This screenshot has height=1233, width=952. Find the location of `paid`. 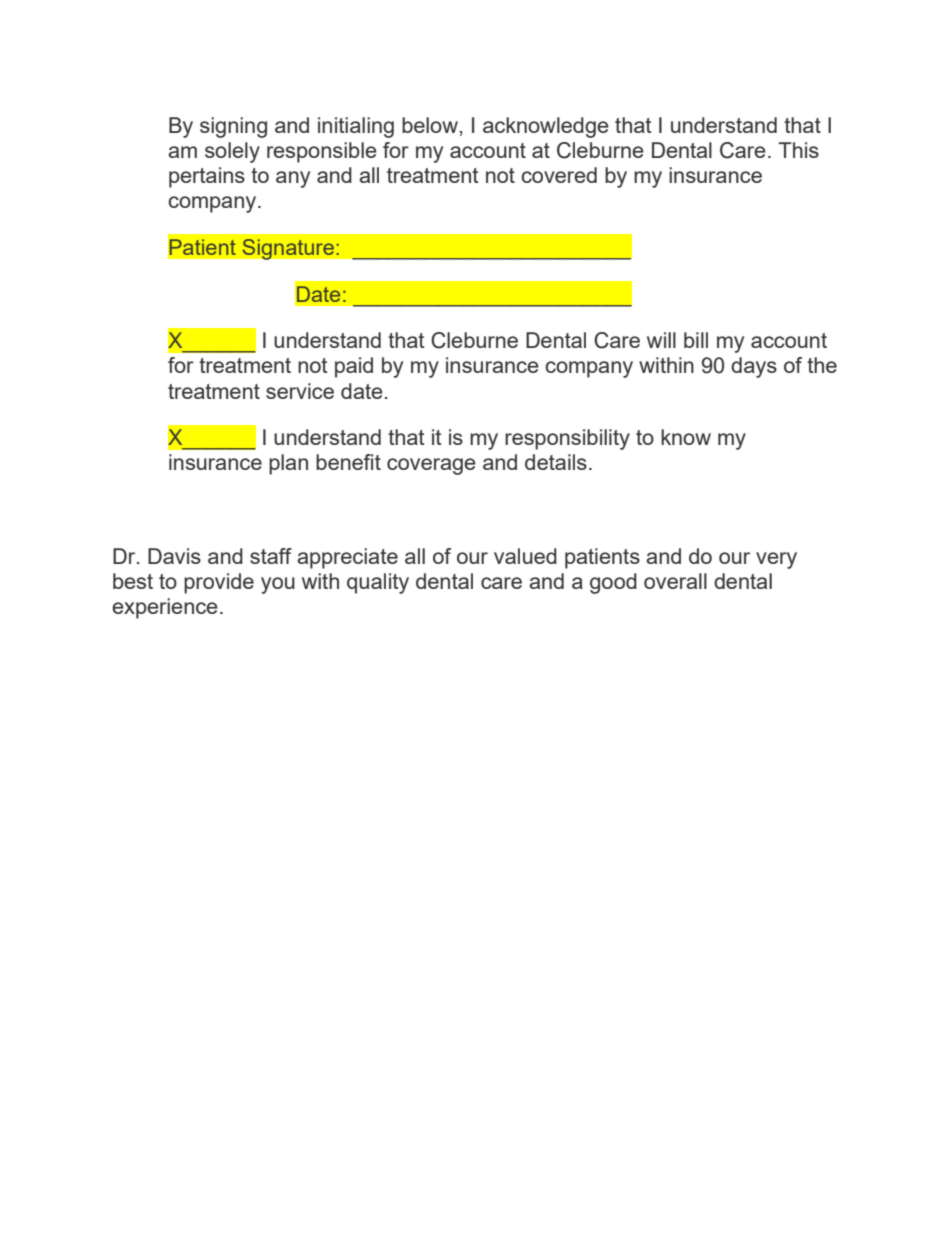

paid is located at coordinates (354, 367).
